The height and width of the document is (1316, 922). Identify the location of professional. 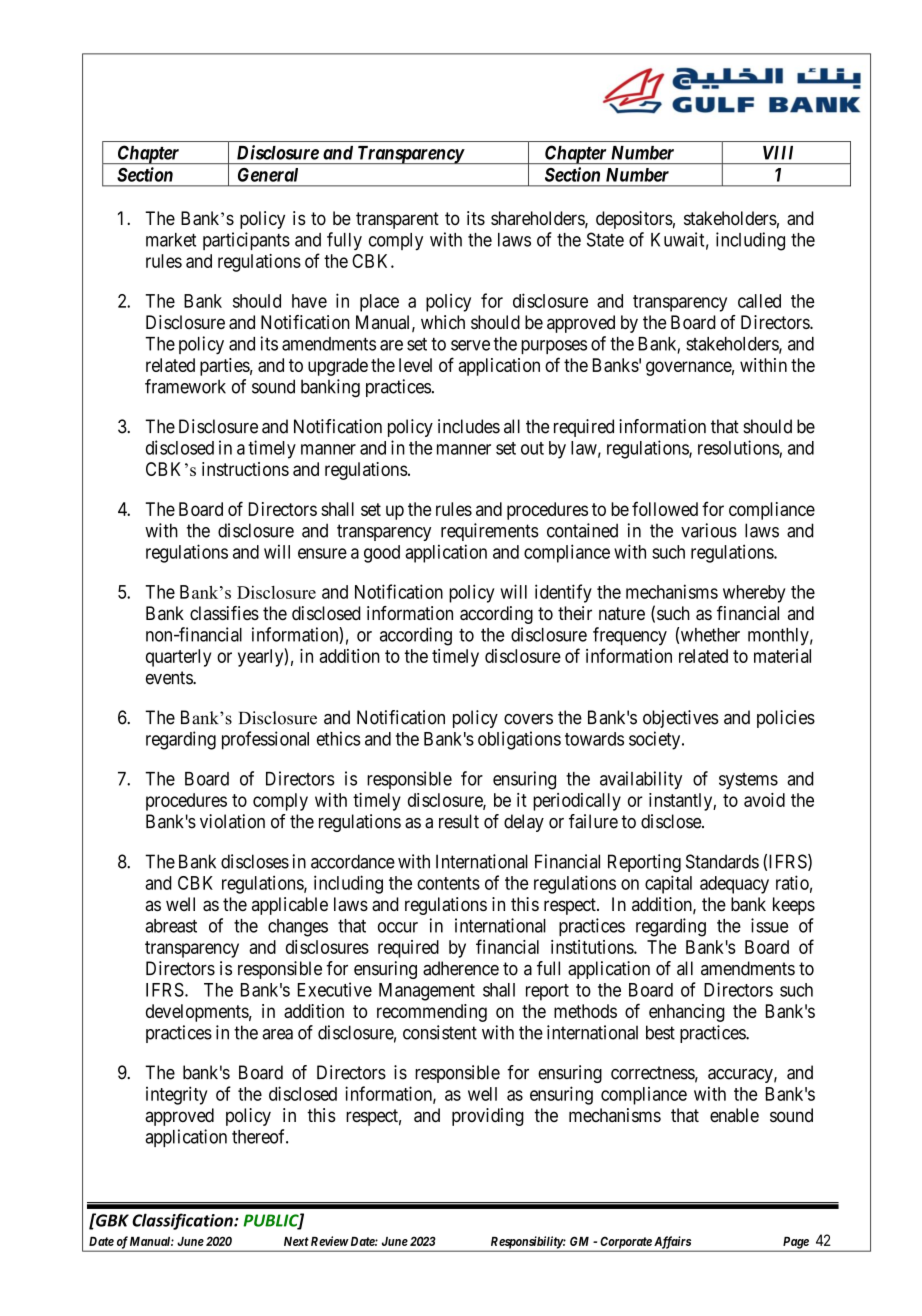
(265, 740).
